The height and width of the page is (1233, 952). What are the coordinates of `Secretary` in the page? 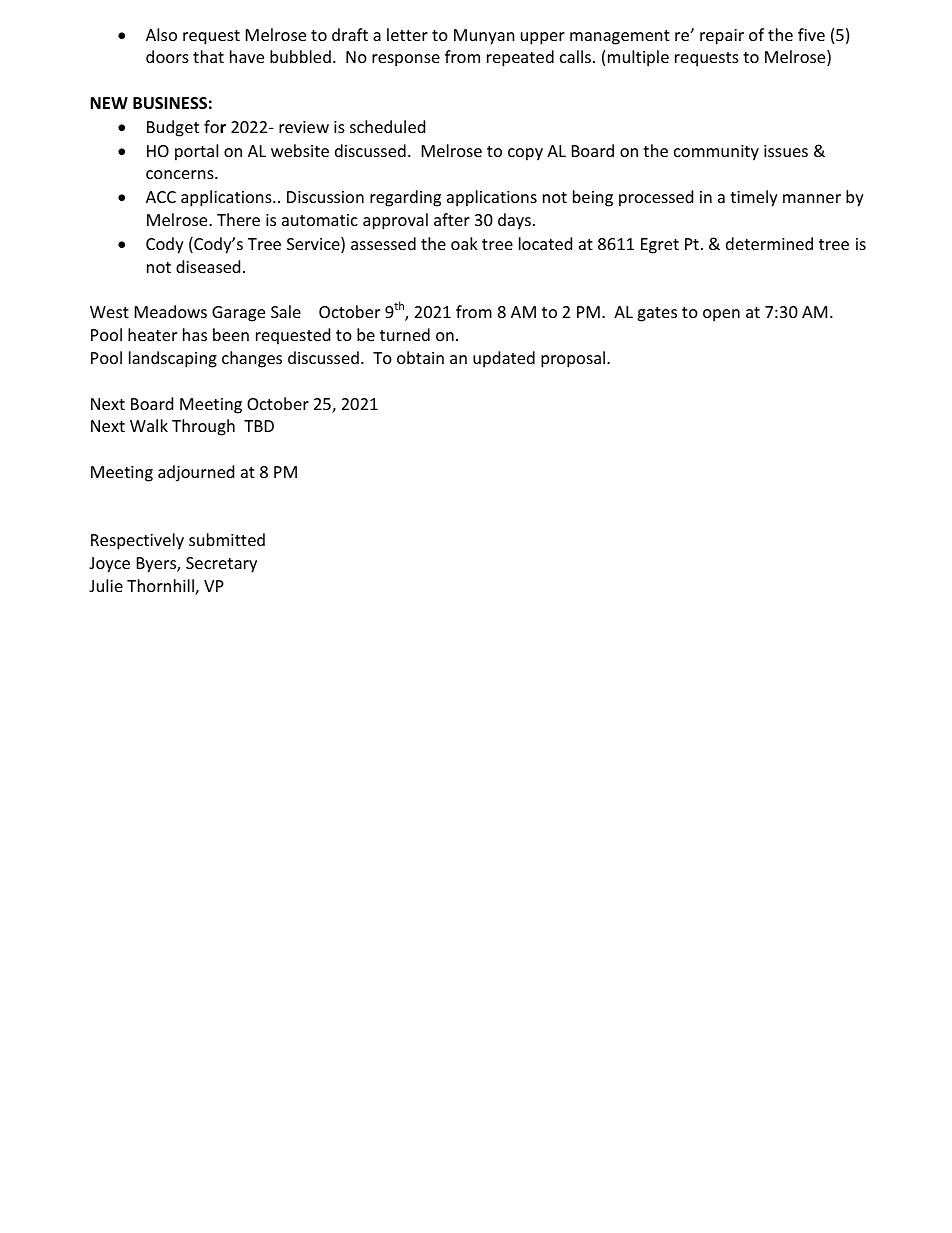 It's located at (221, 565).
